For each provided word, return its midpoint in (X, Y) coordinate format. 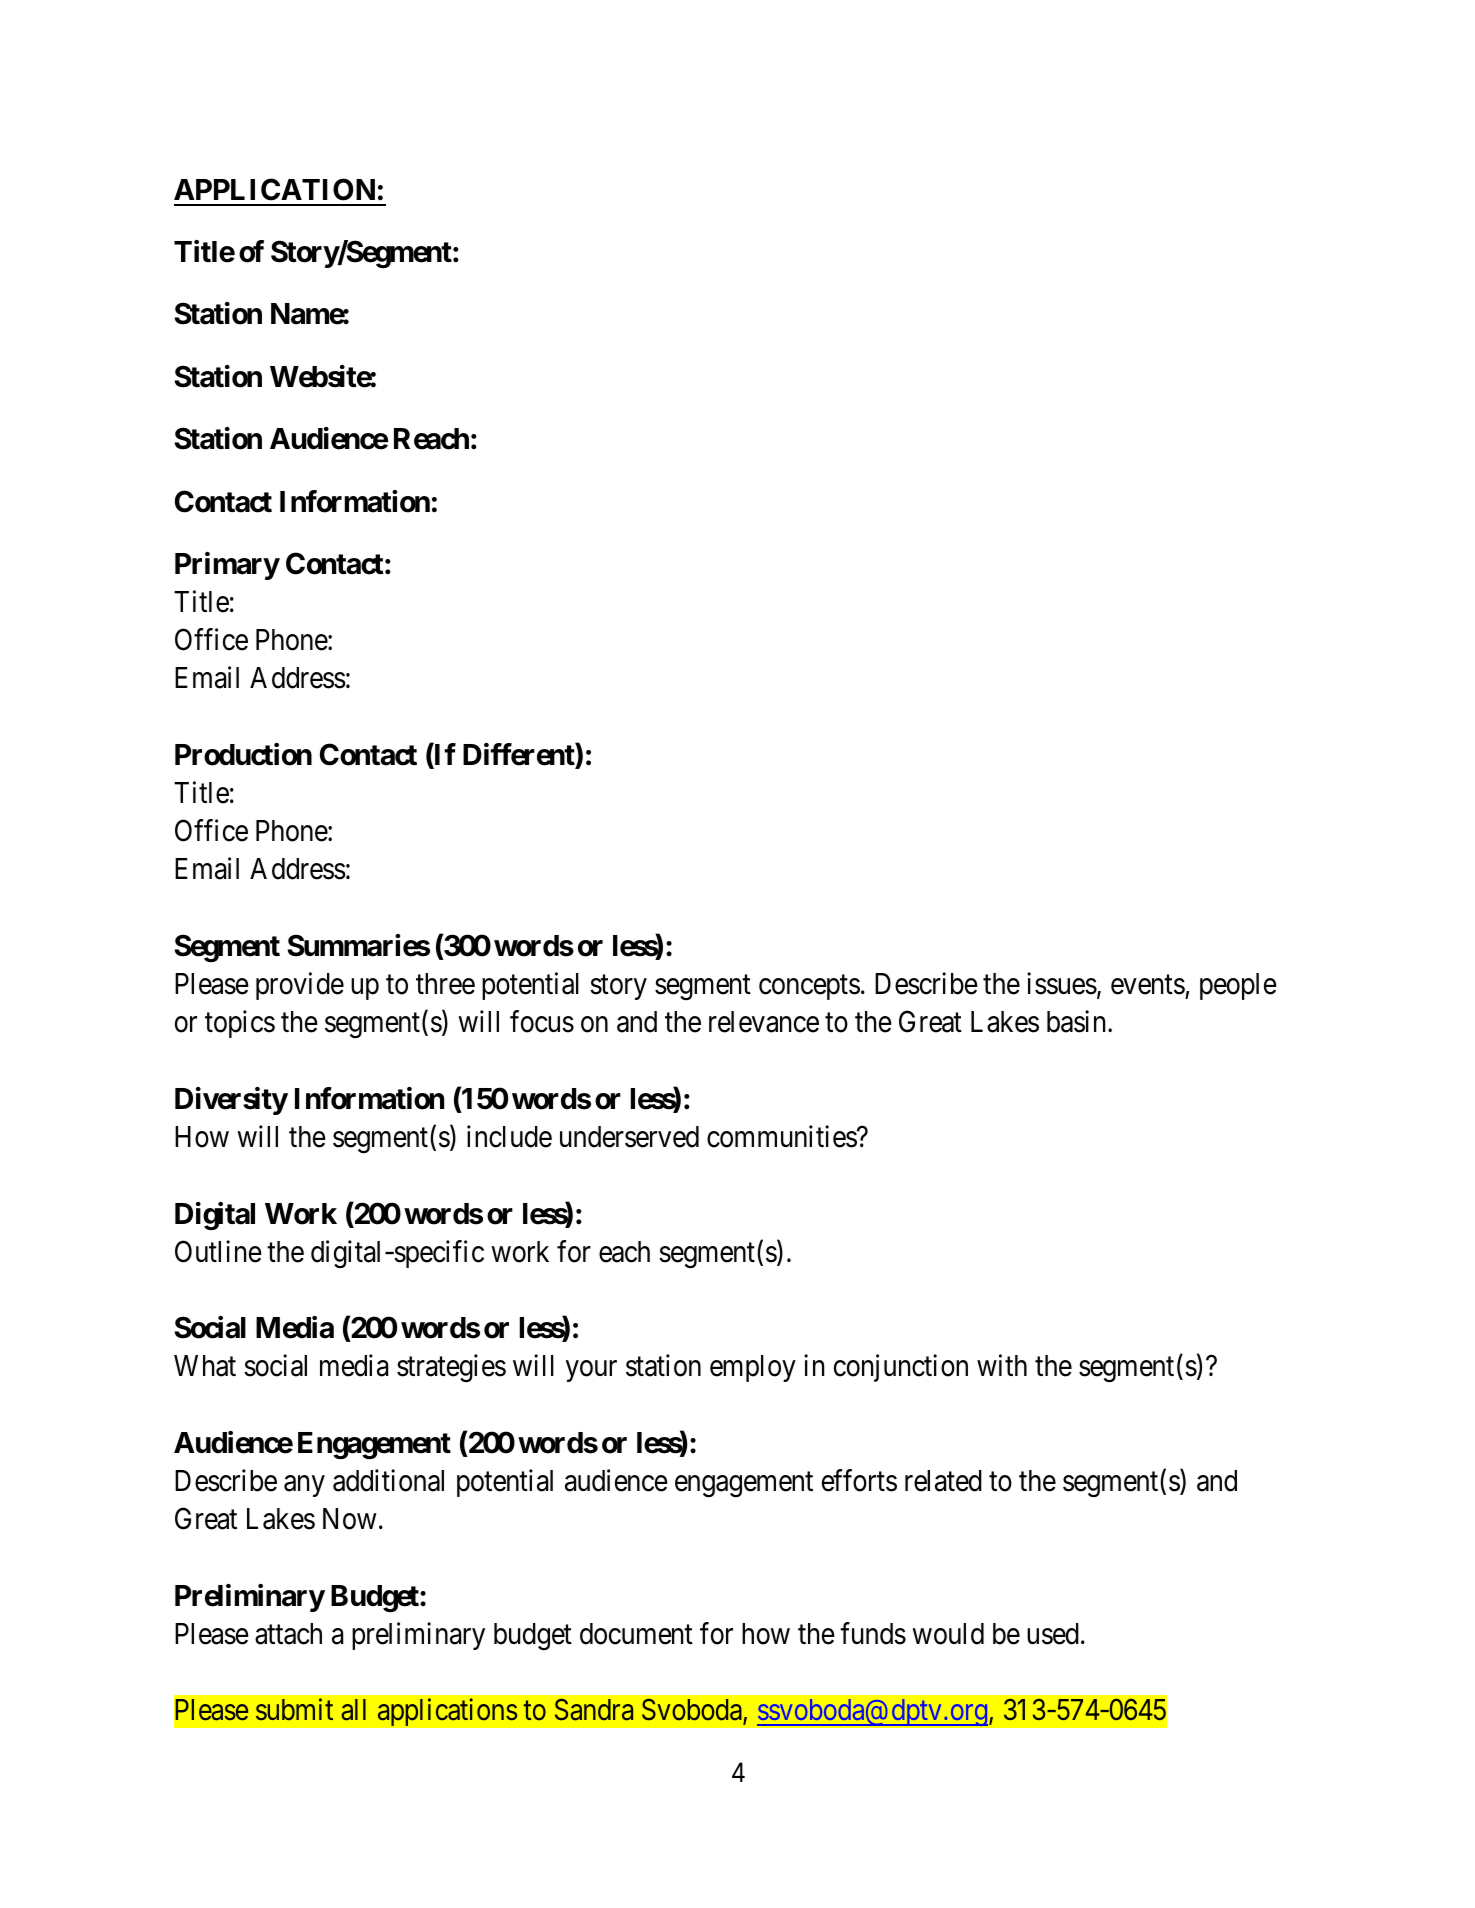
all (353, 1710)
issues (1062, 983)
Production (243, 754)
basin (1078, 1021)
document (636, 1634)
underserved (629, 1137)
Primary (227, 566)
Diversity (231, 1101)
